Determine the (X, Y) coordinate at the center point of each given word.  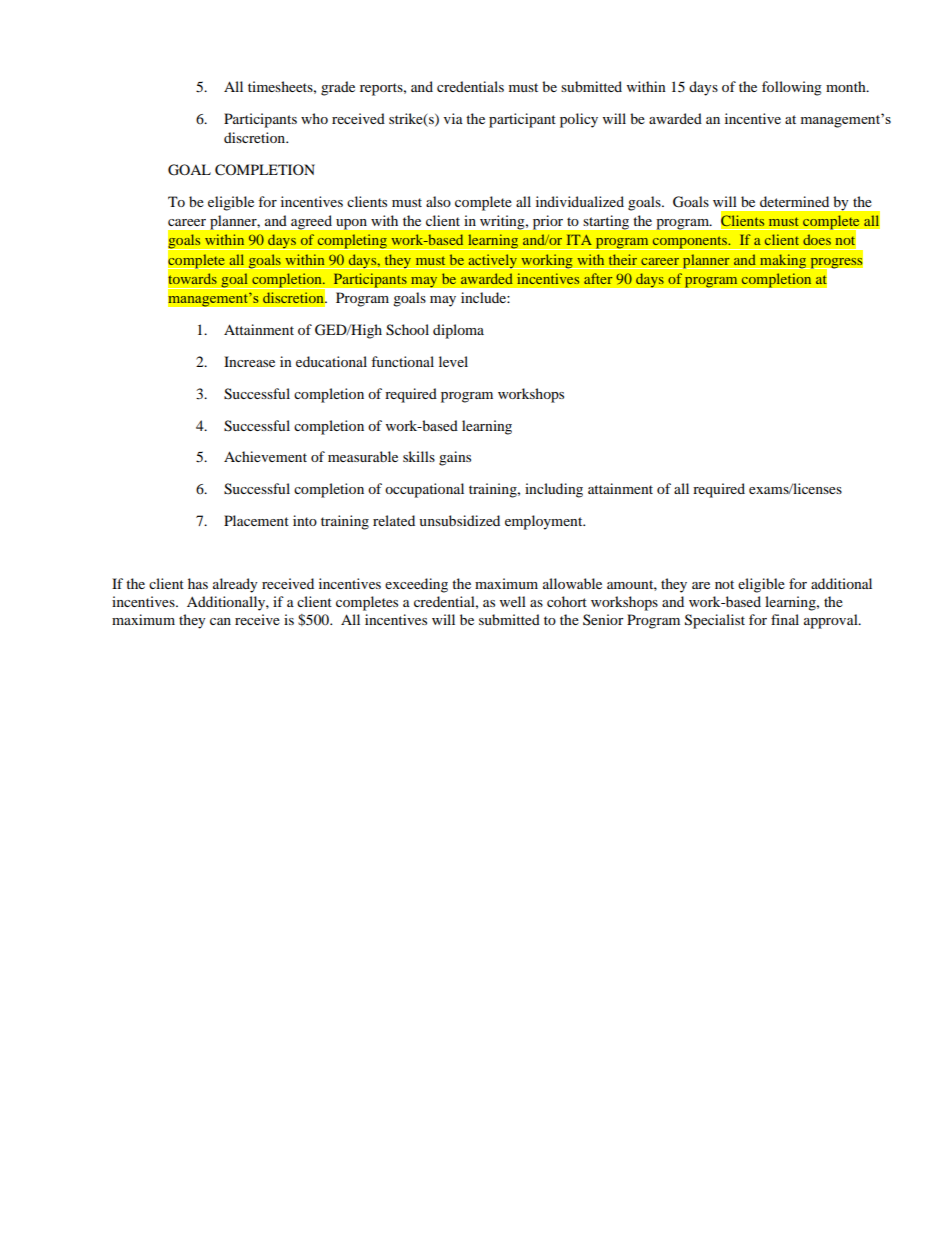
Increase (249, 361)
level (453, 361)
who (314, 118)
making (783, 261)
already (235, 585)
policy (579, 120)
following (792, 88)
